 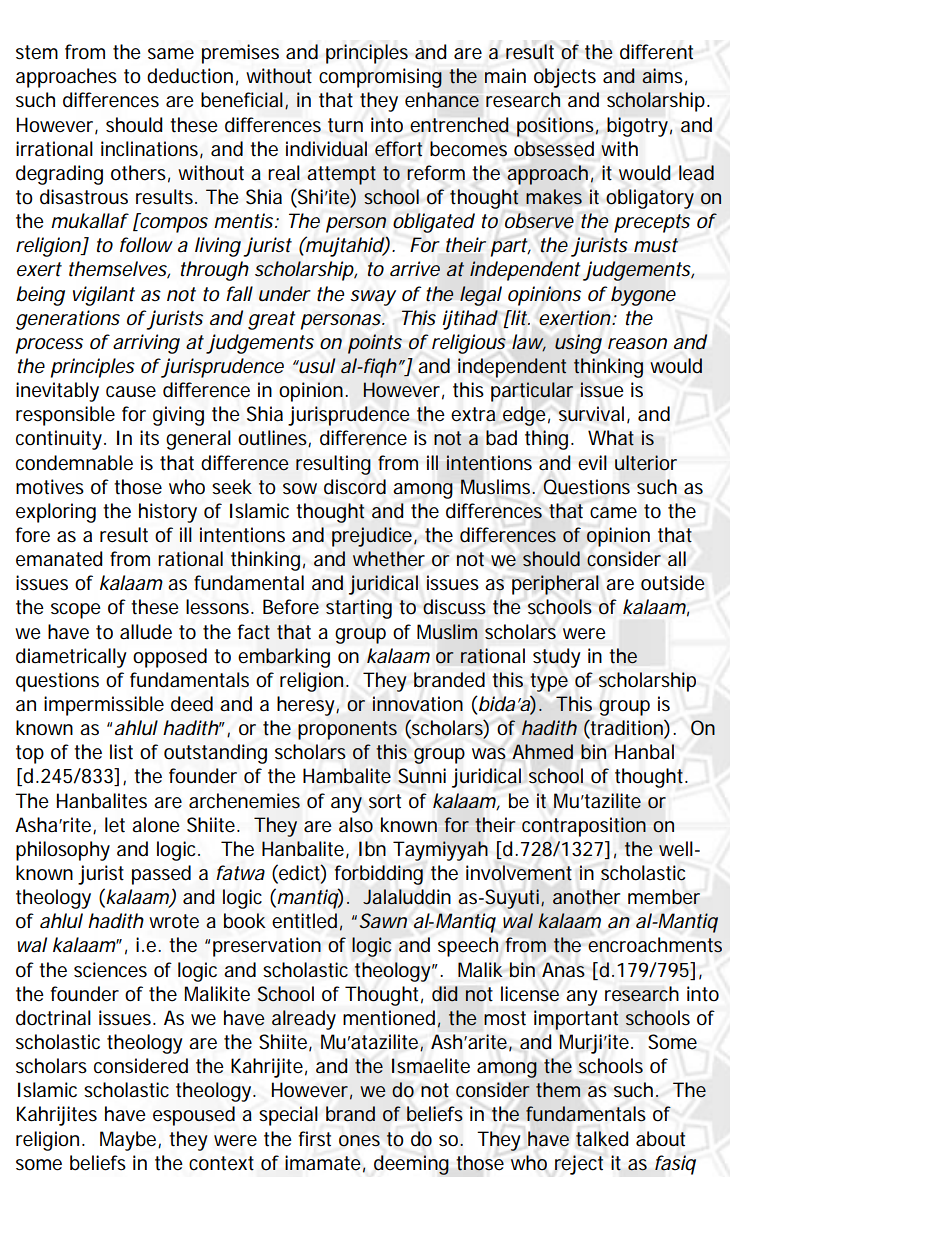 I want to click on same, so click(x=171, y=54).
